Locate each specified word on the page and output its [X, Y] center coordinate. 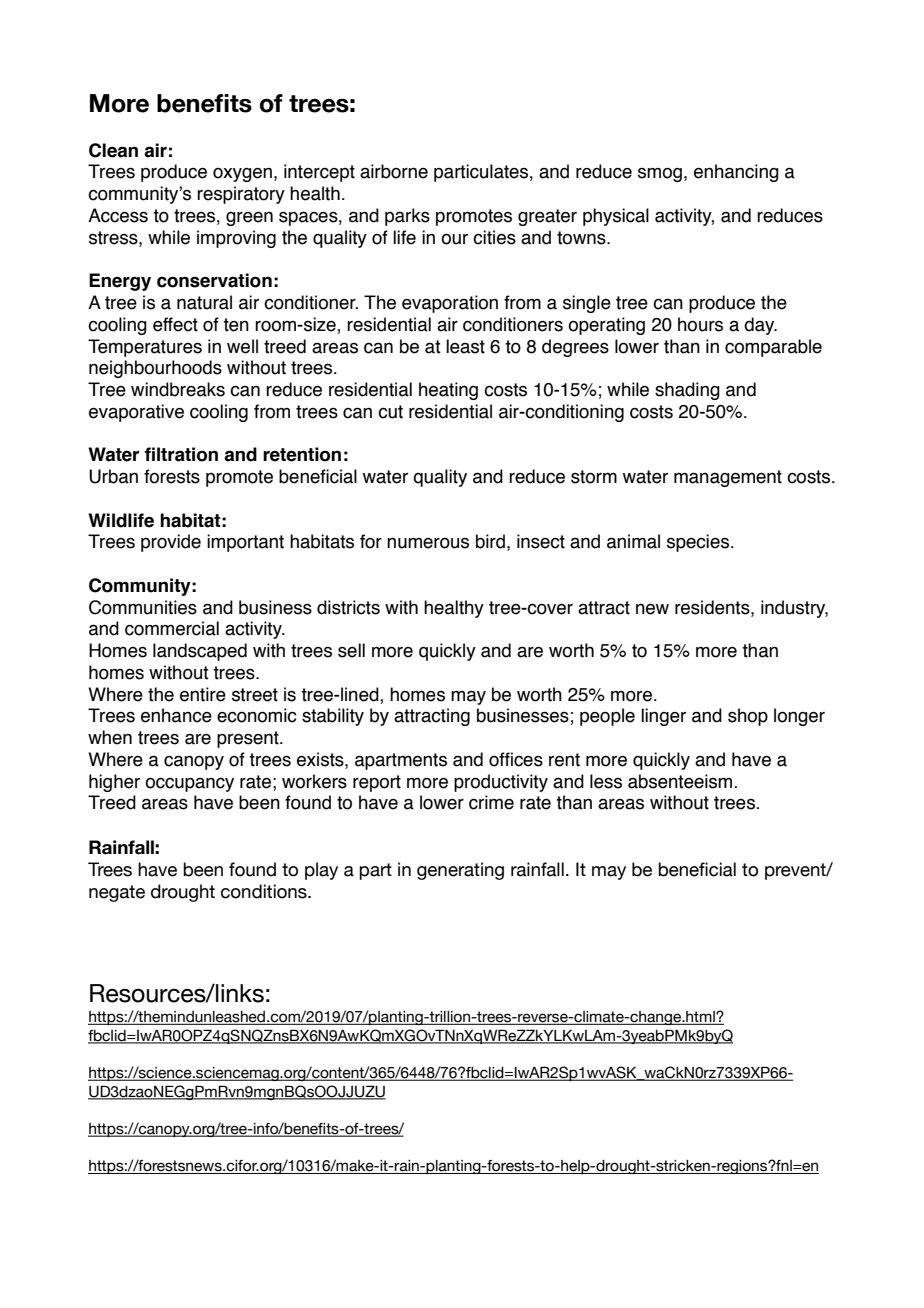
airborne [394, 171]
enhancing [736, 173]
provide [171, 543]
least [465, 346]
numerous [428, 543]
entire [203, 694]
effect [175, 324]
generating [460, 871]
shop [748, 717]
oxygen [242, 174]
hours [700, 324]
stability [333, 717]
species [699, 543]
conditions [265, 891]
